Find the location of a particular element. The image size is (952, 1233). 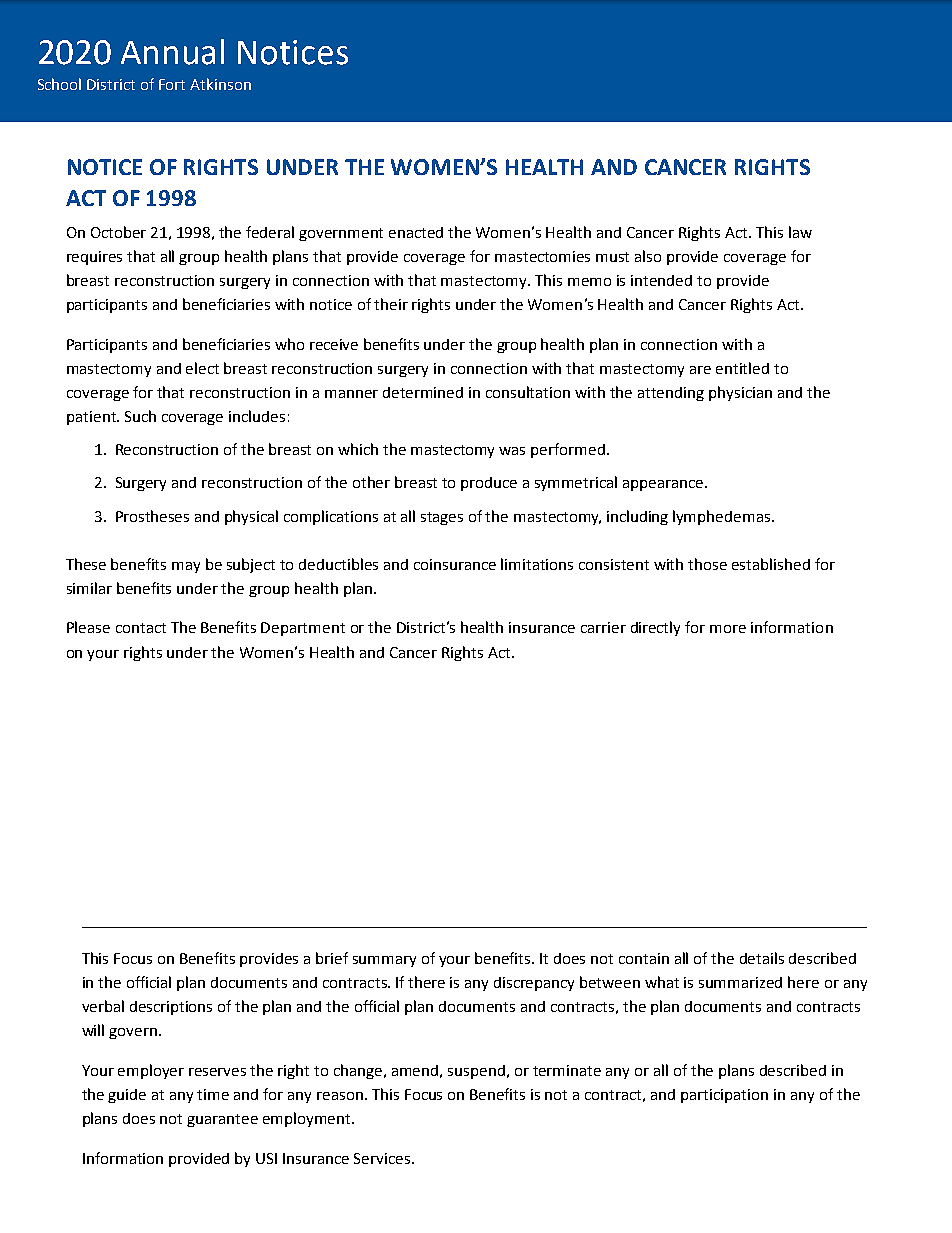

enacted is located at coordinates (416, 232).
